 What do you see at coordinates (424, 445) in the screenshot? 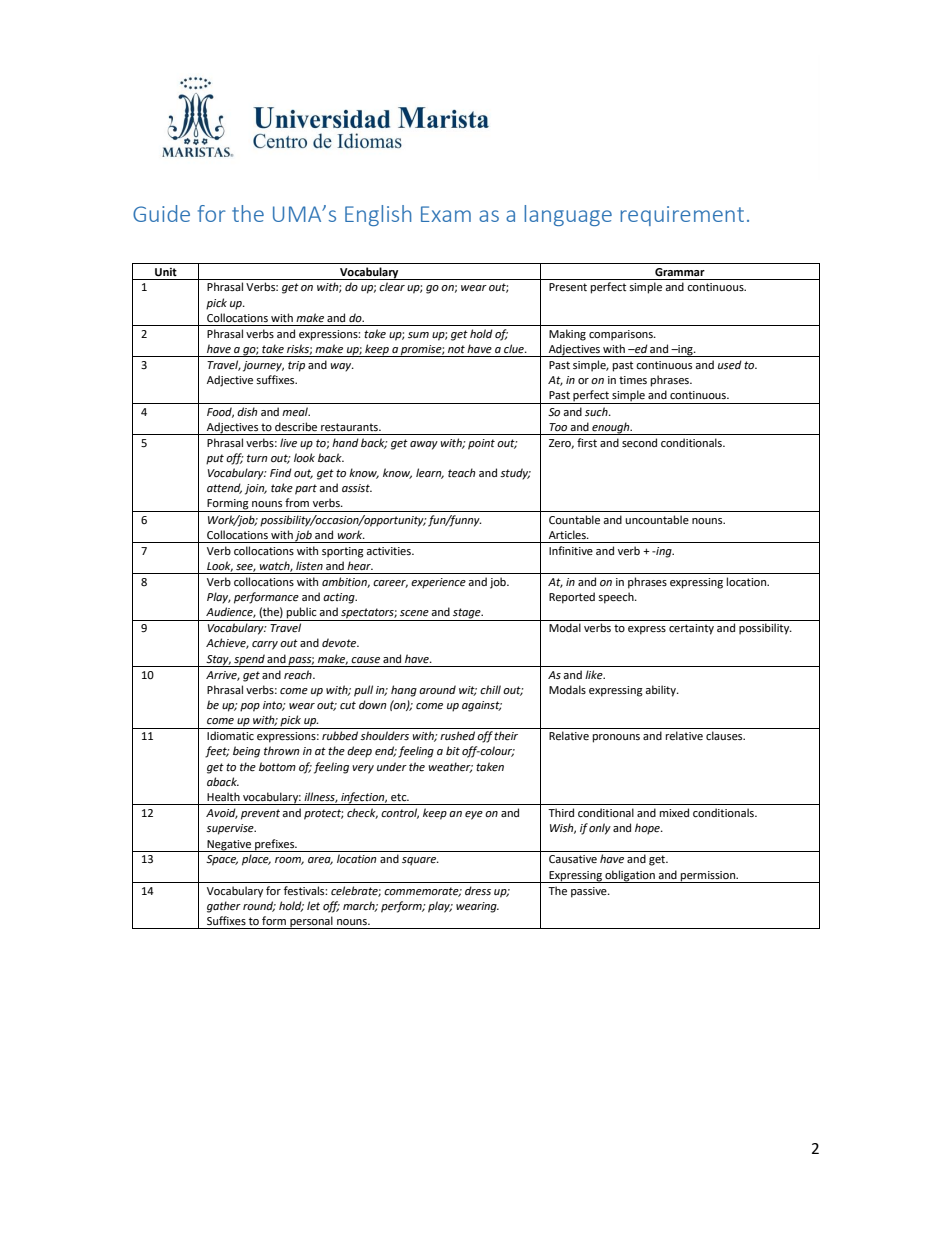
I see `away` at bounding box center [424, 445].
